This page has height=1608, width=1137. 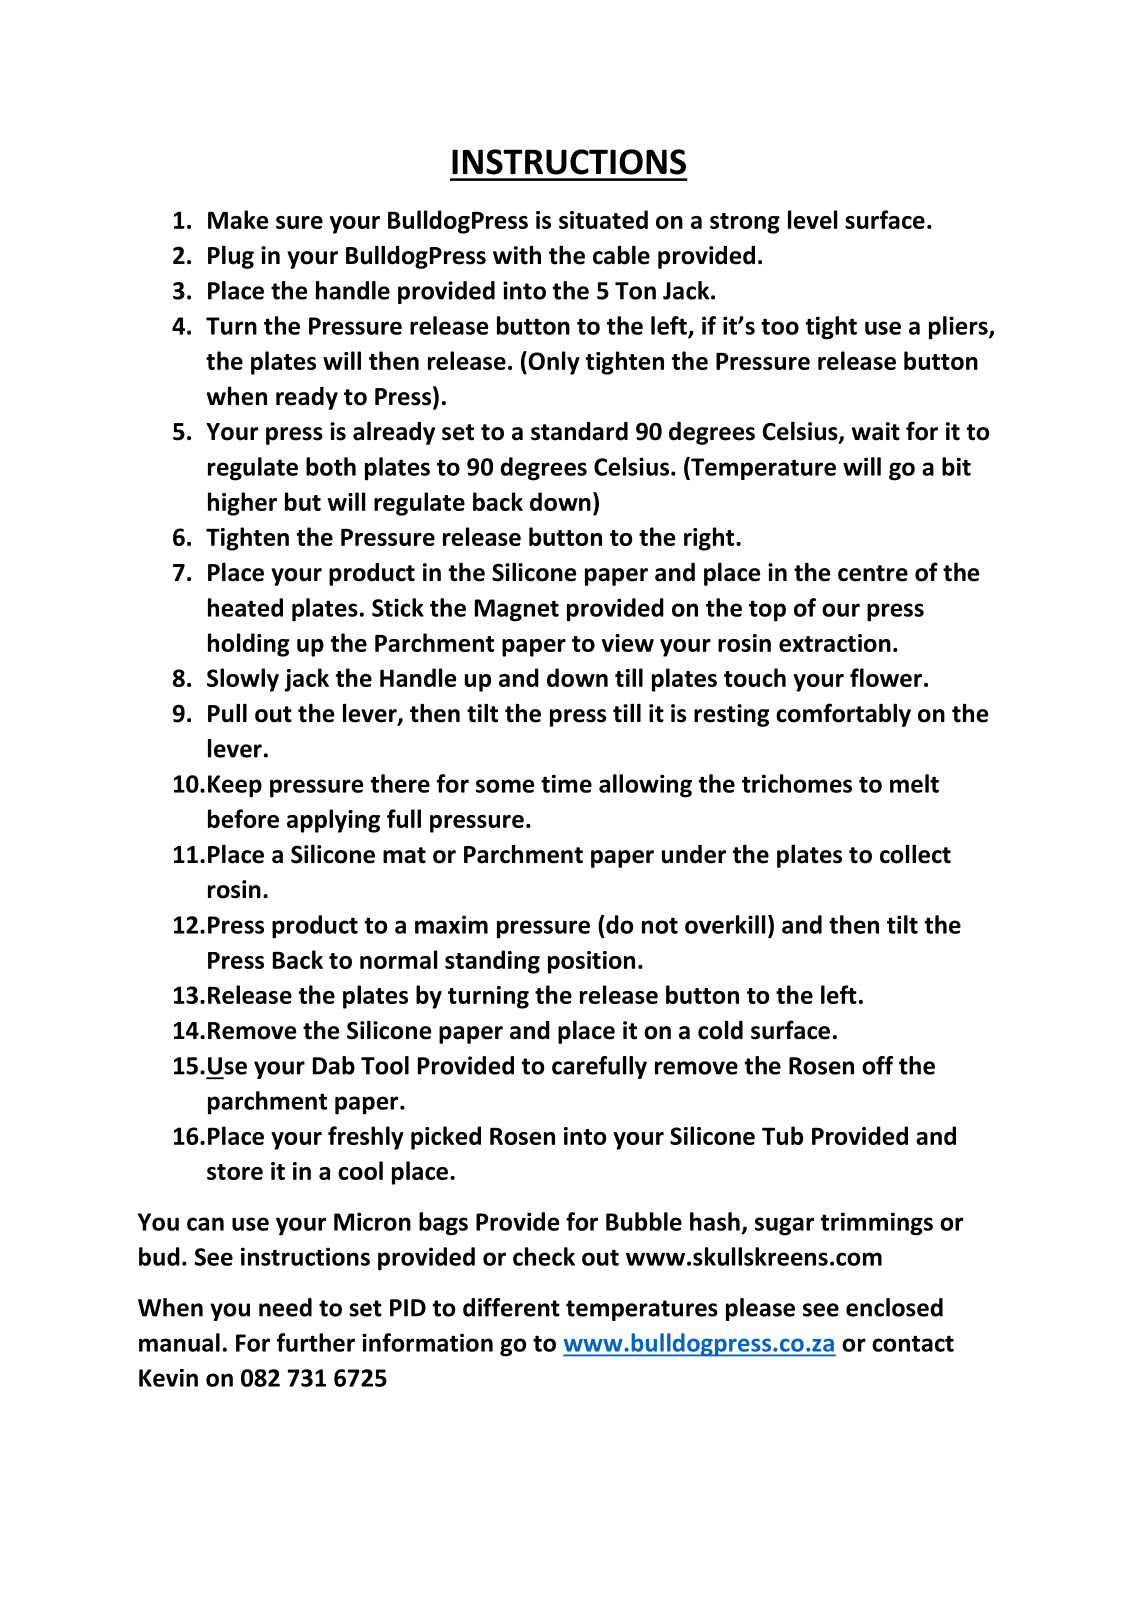 I want to click on different, so click(x=511, y=1307).
